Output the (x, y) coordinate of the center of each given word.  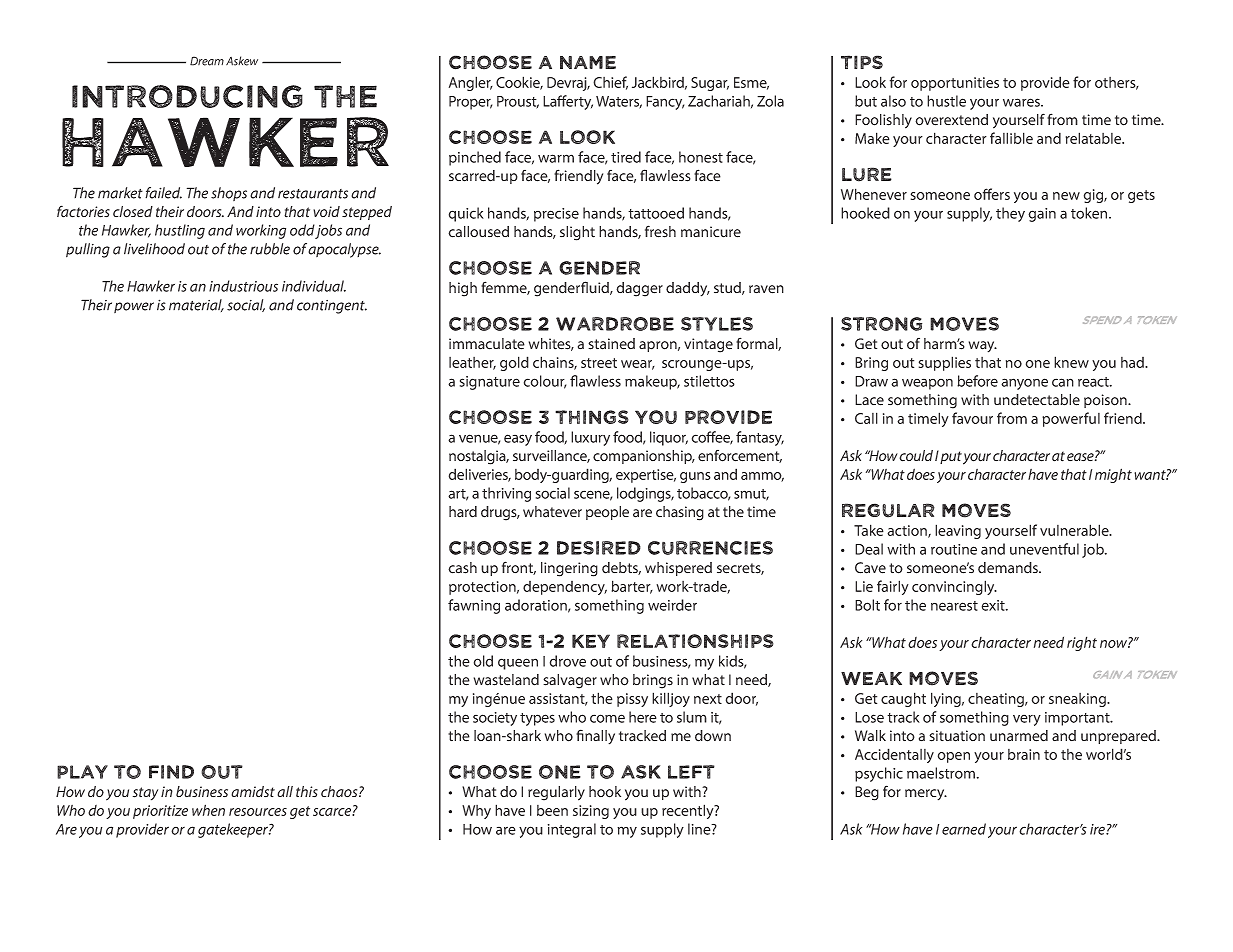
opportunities (955, 84)
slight (577, 233)
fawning (474, 606)
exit (994, 605)
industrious (243, 286)
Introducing (187, 96)
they (1010, 214)
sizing (591, 812)
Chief (610, 83)
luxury (590, 438)
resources (258, 812)
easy (518, 440)
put (951, 457)
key (591, 641)
